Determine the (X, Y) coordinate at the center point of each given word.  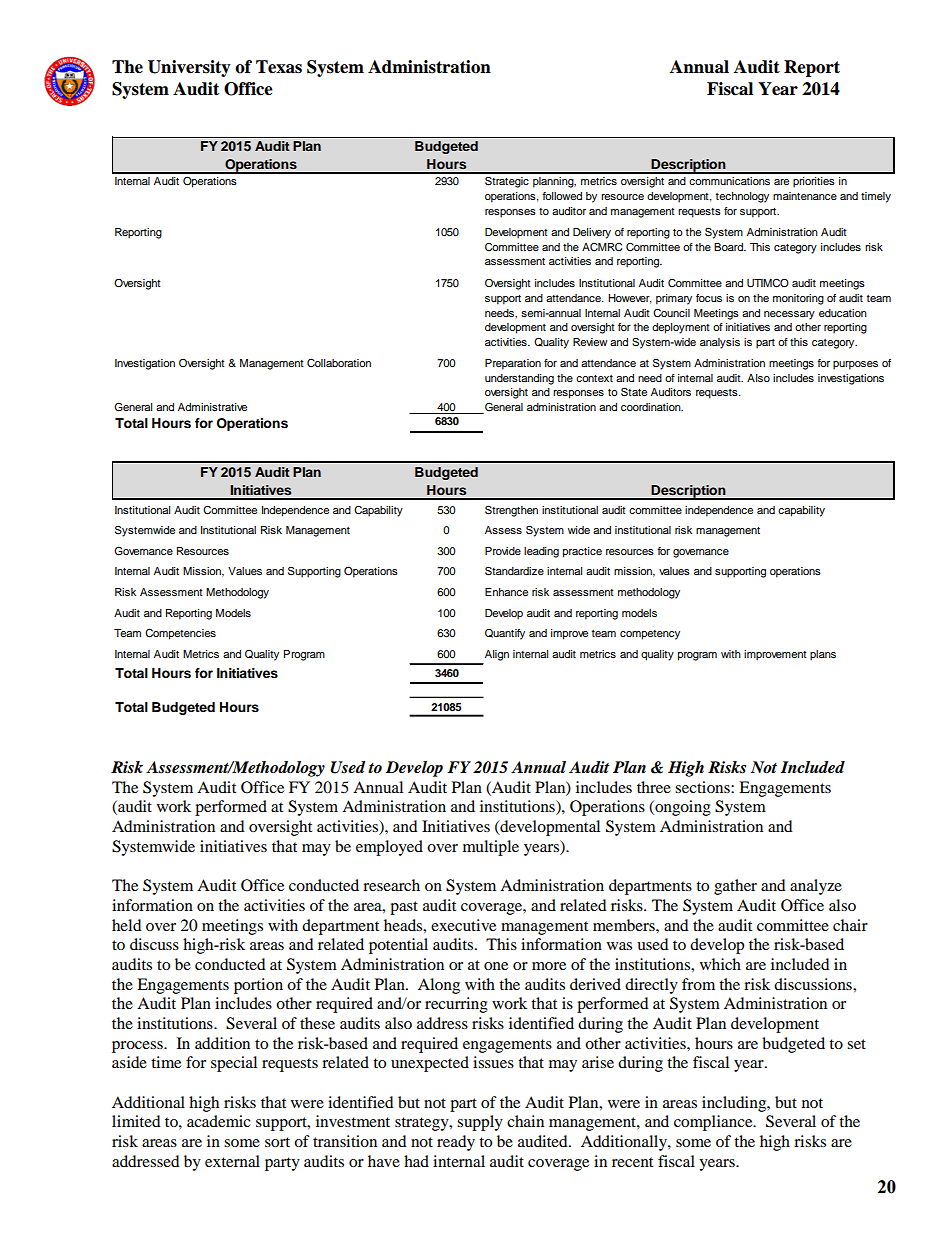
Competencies (180, 634)
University (189, 68)
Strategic (507, 182)
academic (219, 1121)
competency (650, 635)
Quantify (505, 634)
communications (729, 181)
